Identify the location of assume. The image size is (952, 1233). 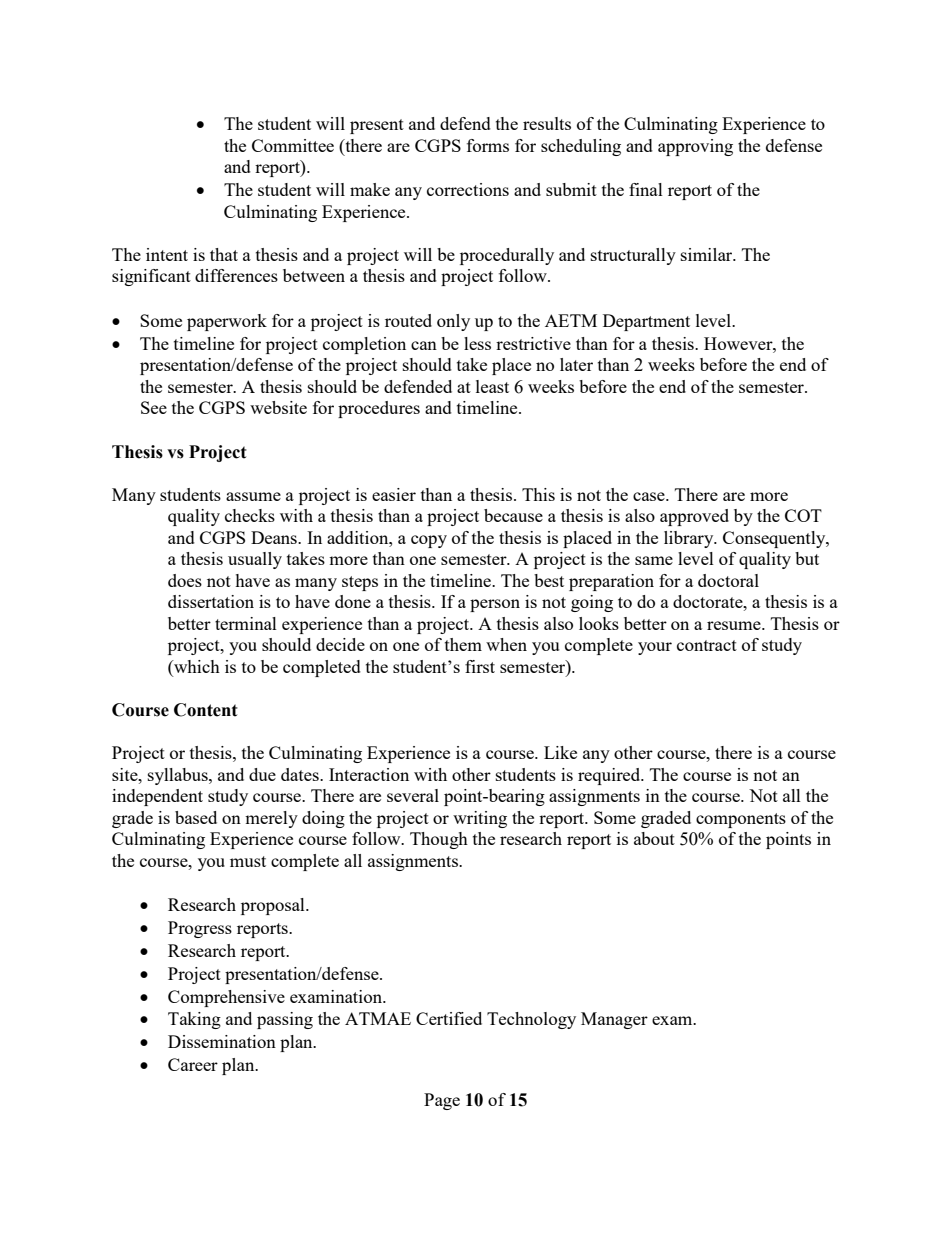
(253, 496).
